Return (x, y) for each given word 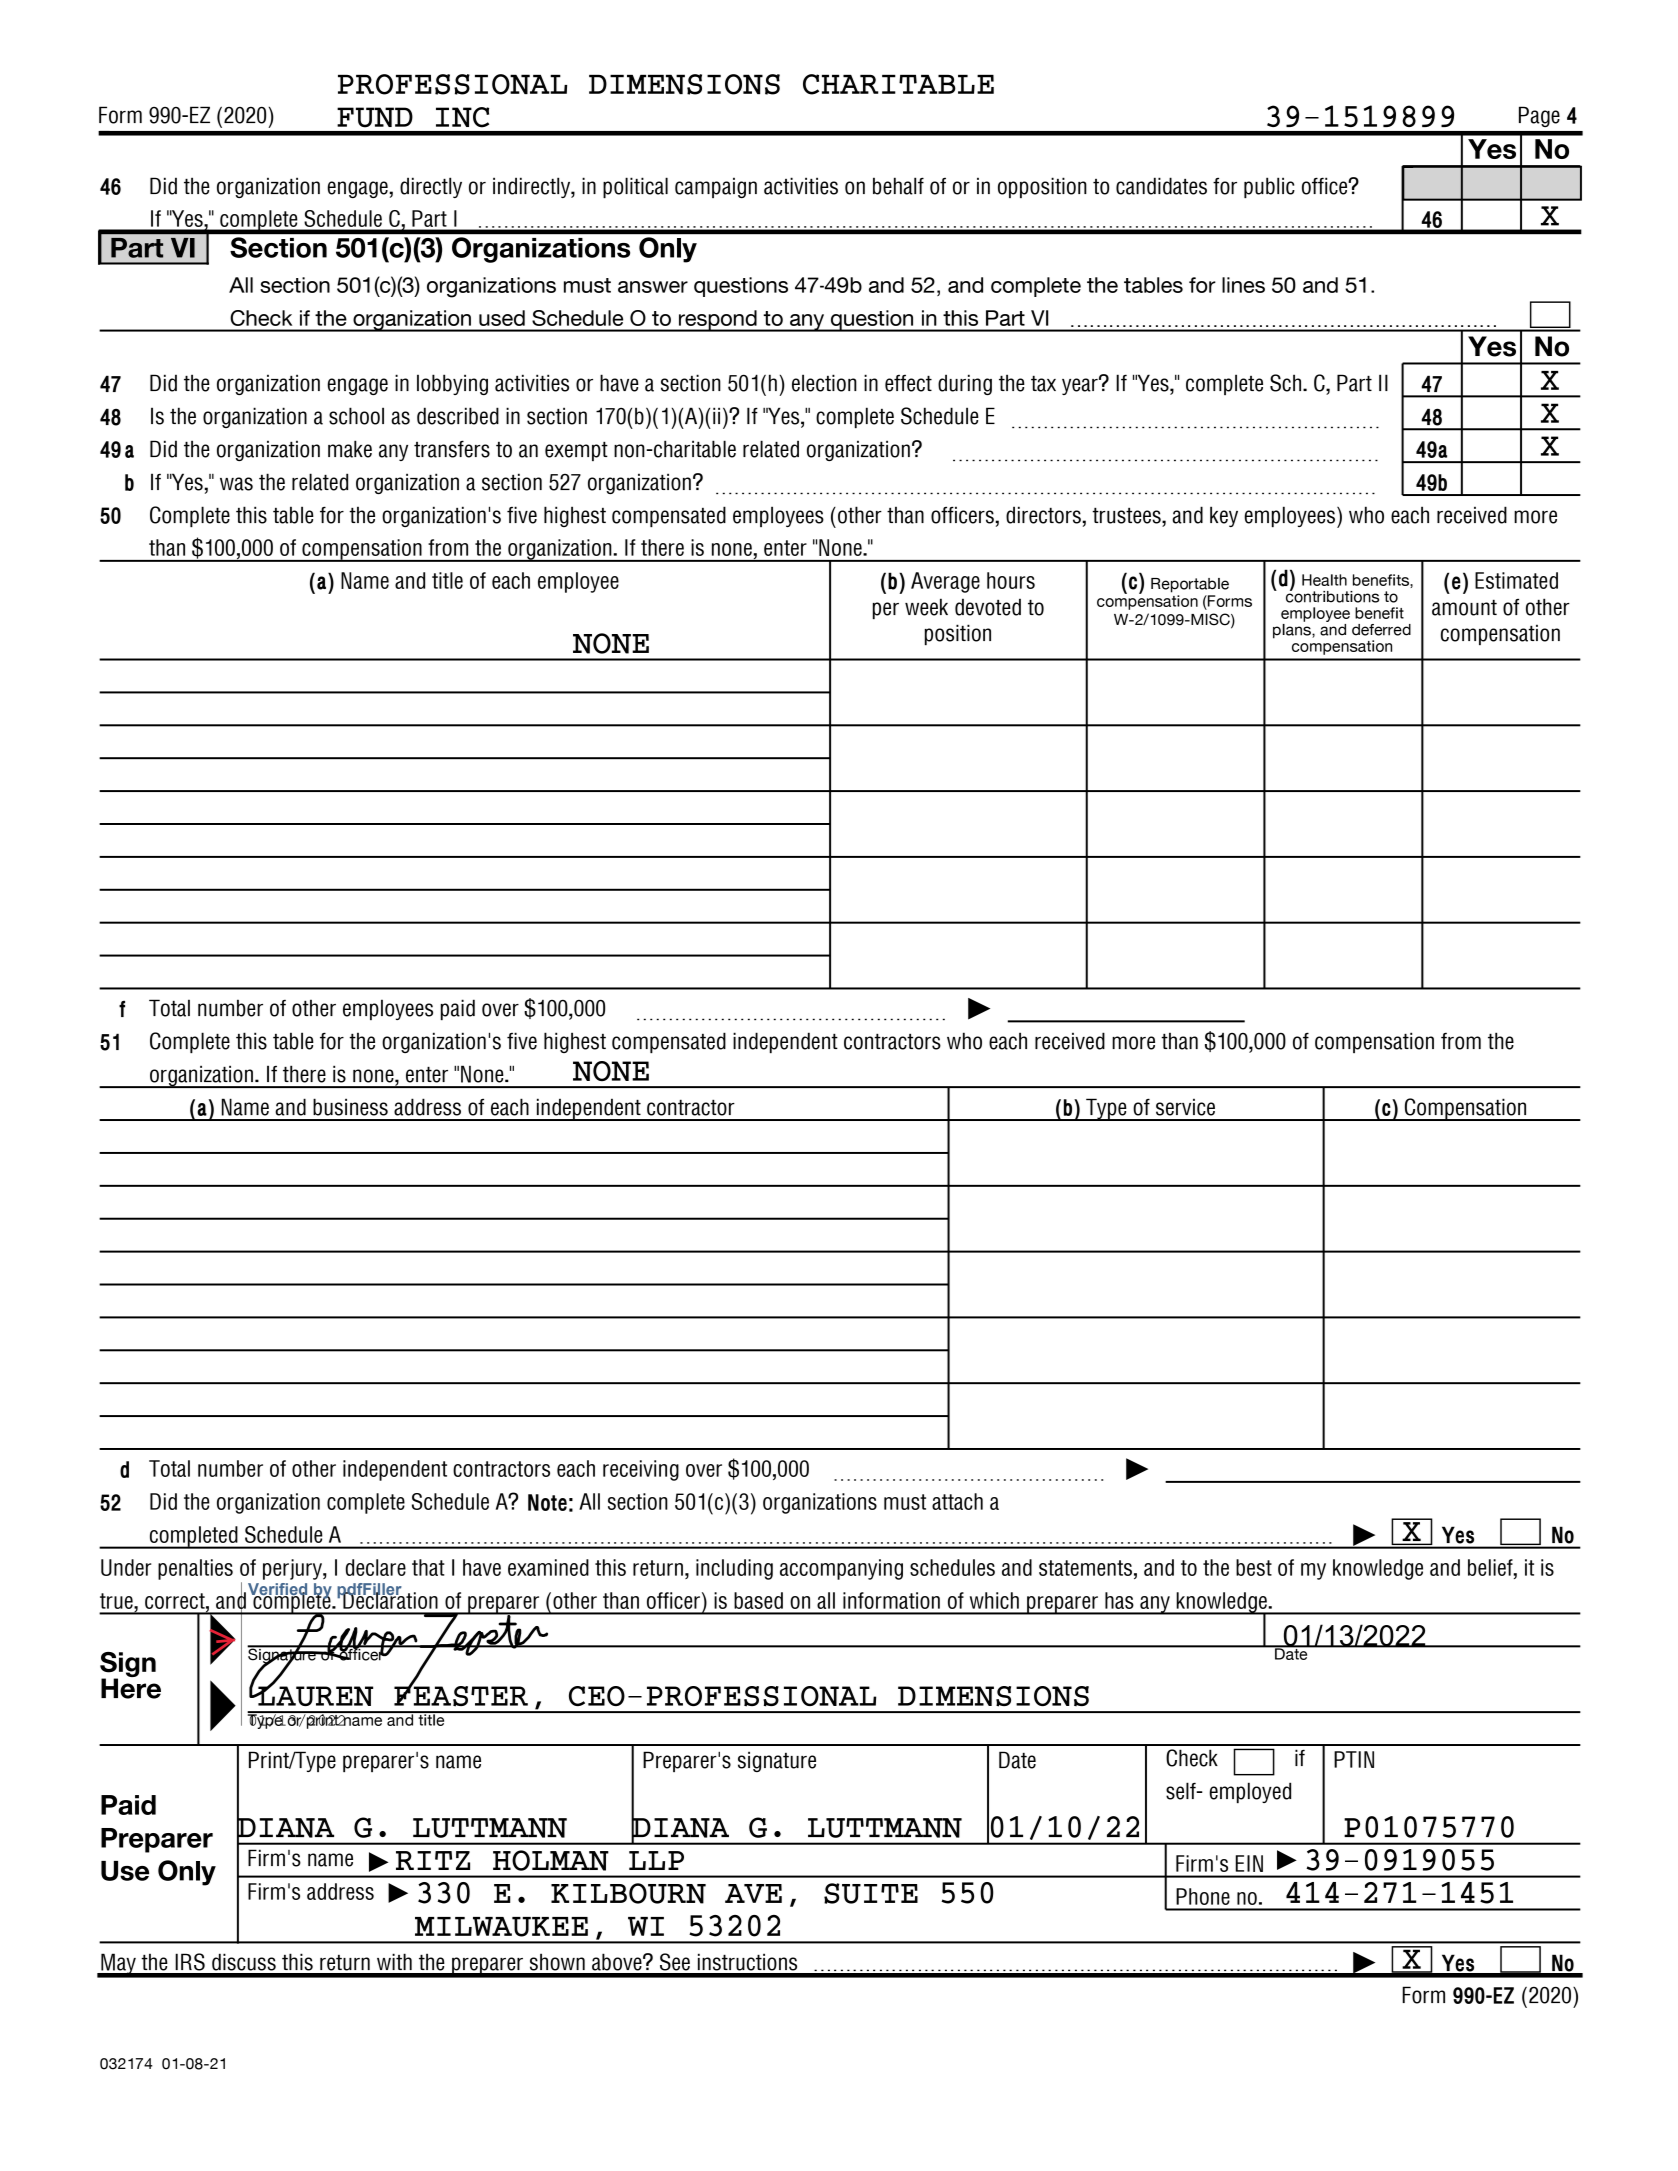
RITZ (433, 1860)
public (1269, 187)
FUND (375, 117)
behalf (898, 186)
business (350, 1107)
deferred (1381, 630)
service (1185, 1107)
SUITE (871, 1893)
